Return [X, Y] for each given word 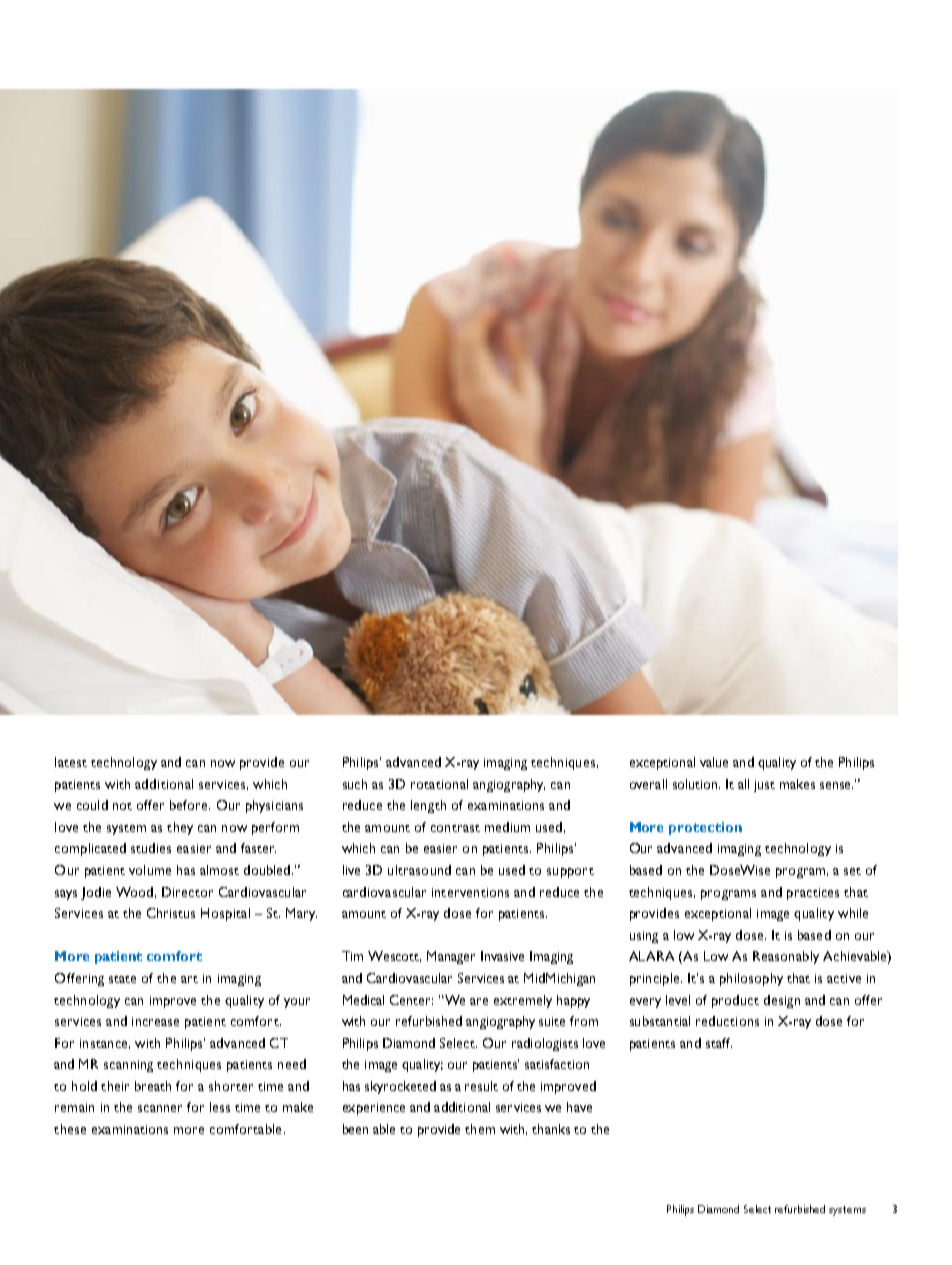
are [479, 1001]
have [579, 1107]
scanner [160, 1108]
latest [71, 762]
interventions [470, 892]
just [764, 786]
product [735, 1001]
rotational [439, 784]
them [480, 1129]
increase [155, 1021]
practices [813, 894]
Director [187, 892]
